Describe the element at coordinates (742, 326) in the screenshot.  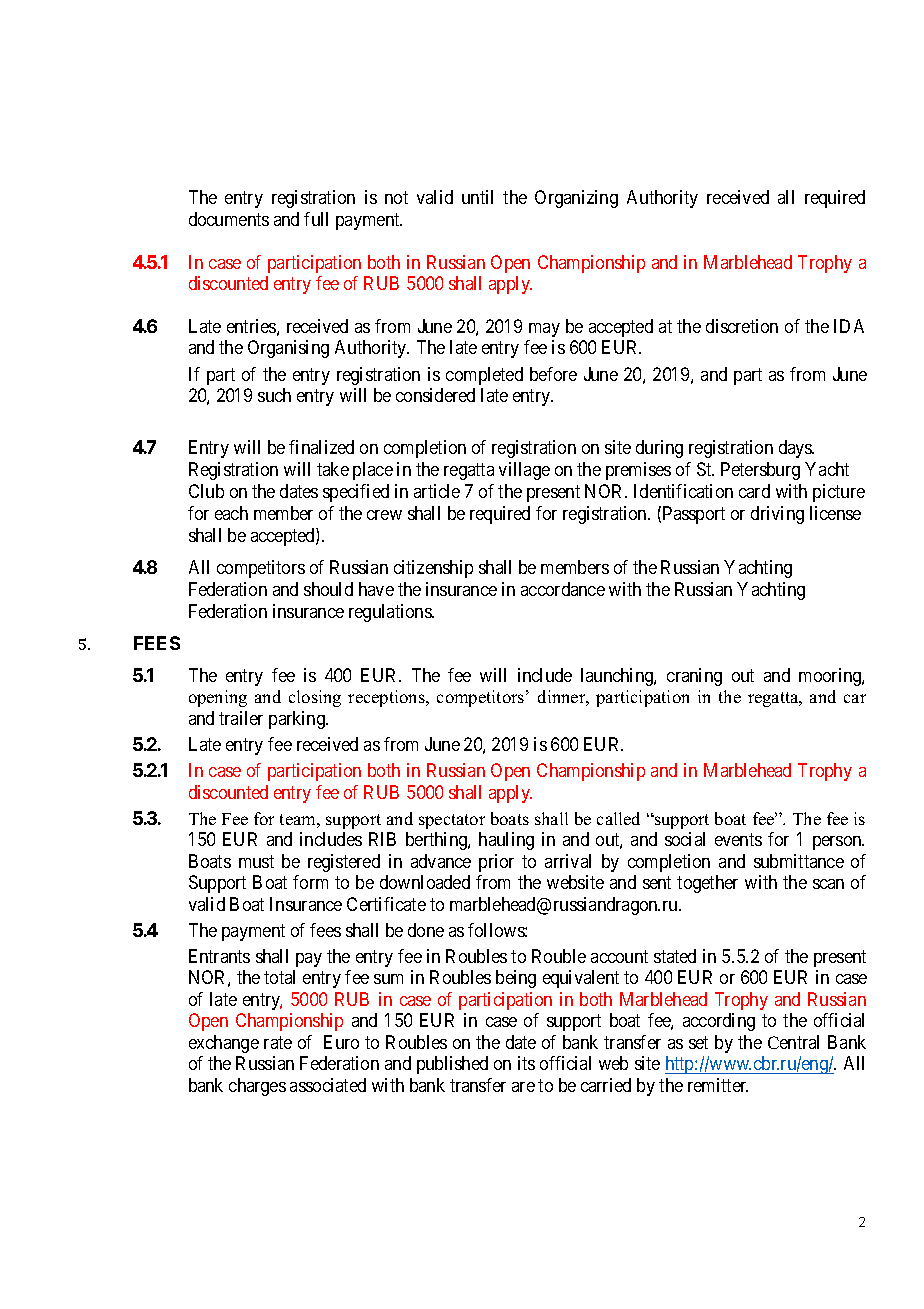
I see `discretion` at that location.
